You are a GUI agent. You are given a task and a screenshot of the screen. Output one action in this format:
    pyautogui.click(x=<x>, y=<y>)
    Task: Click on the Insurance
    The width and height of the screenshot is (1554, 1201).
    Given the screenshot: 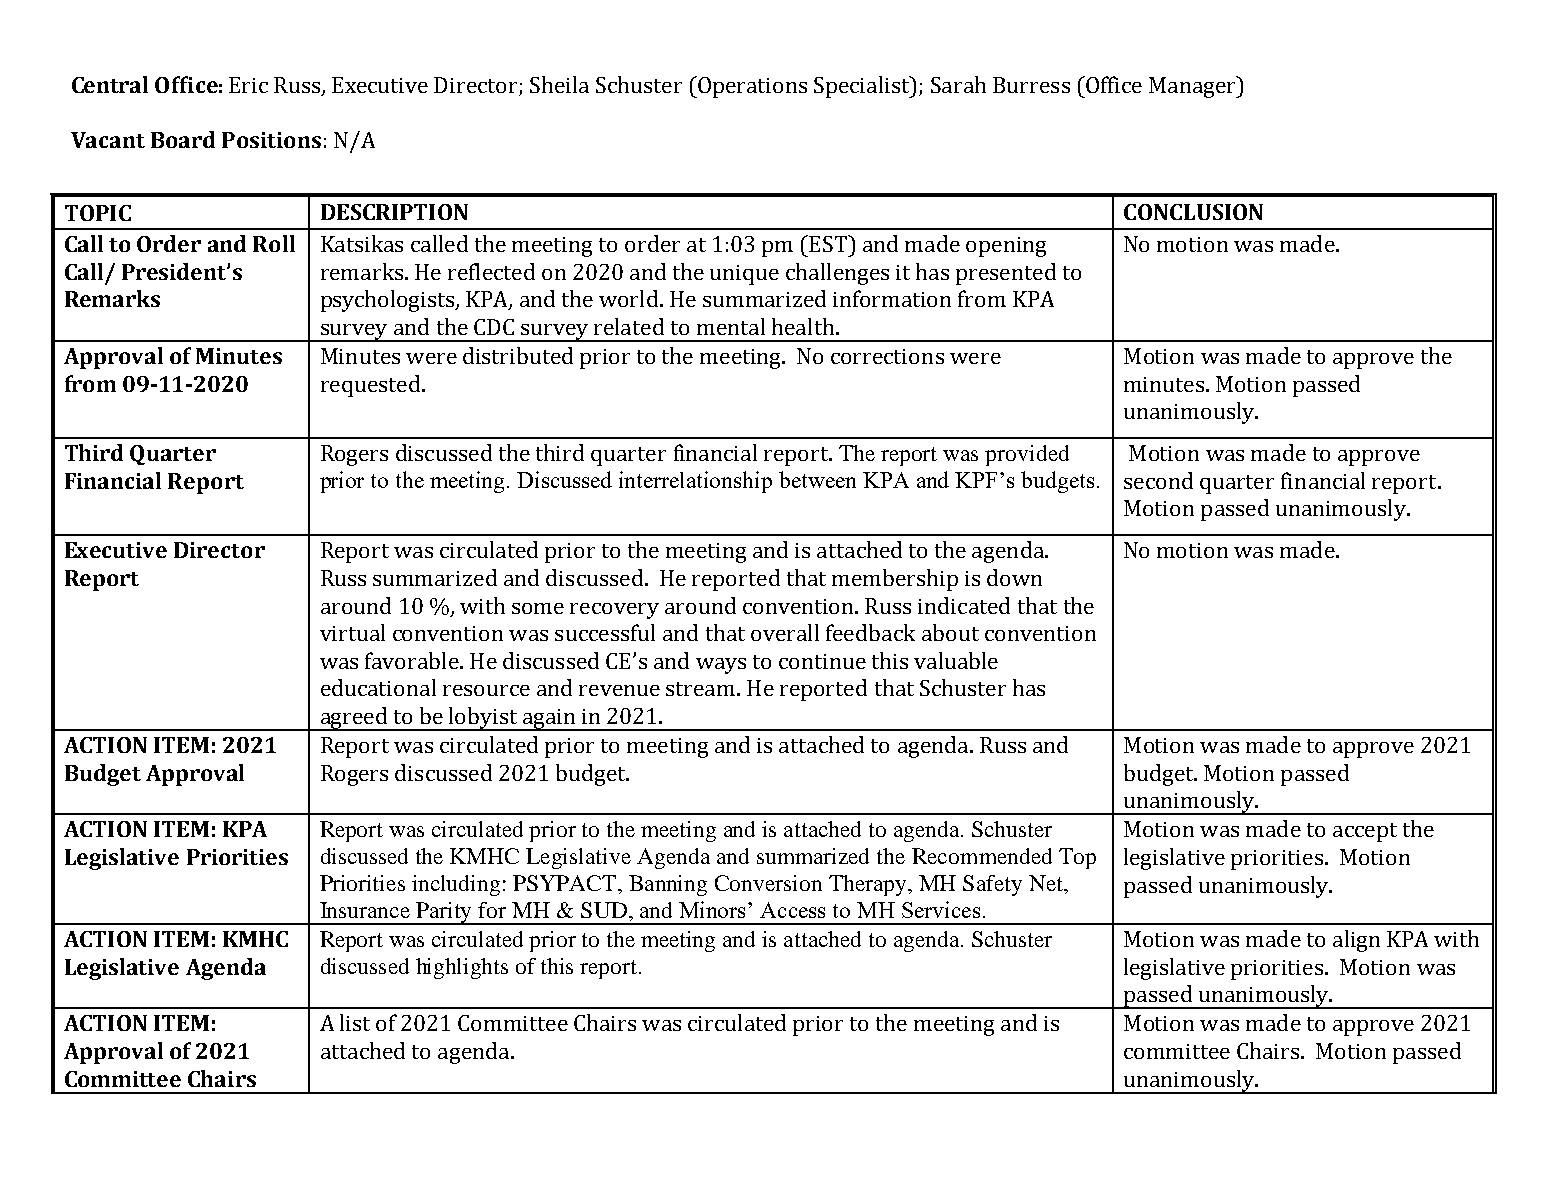 What is the action you would take?
    pyautogui.click(x=365, y=910)
